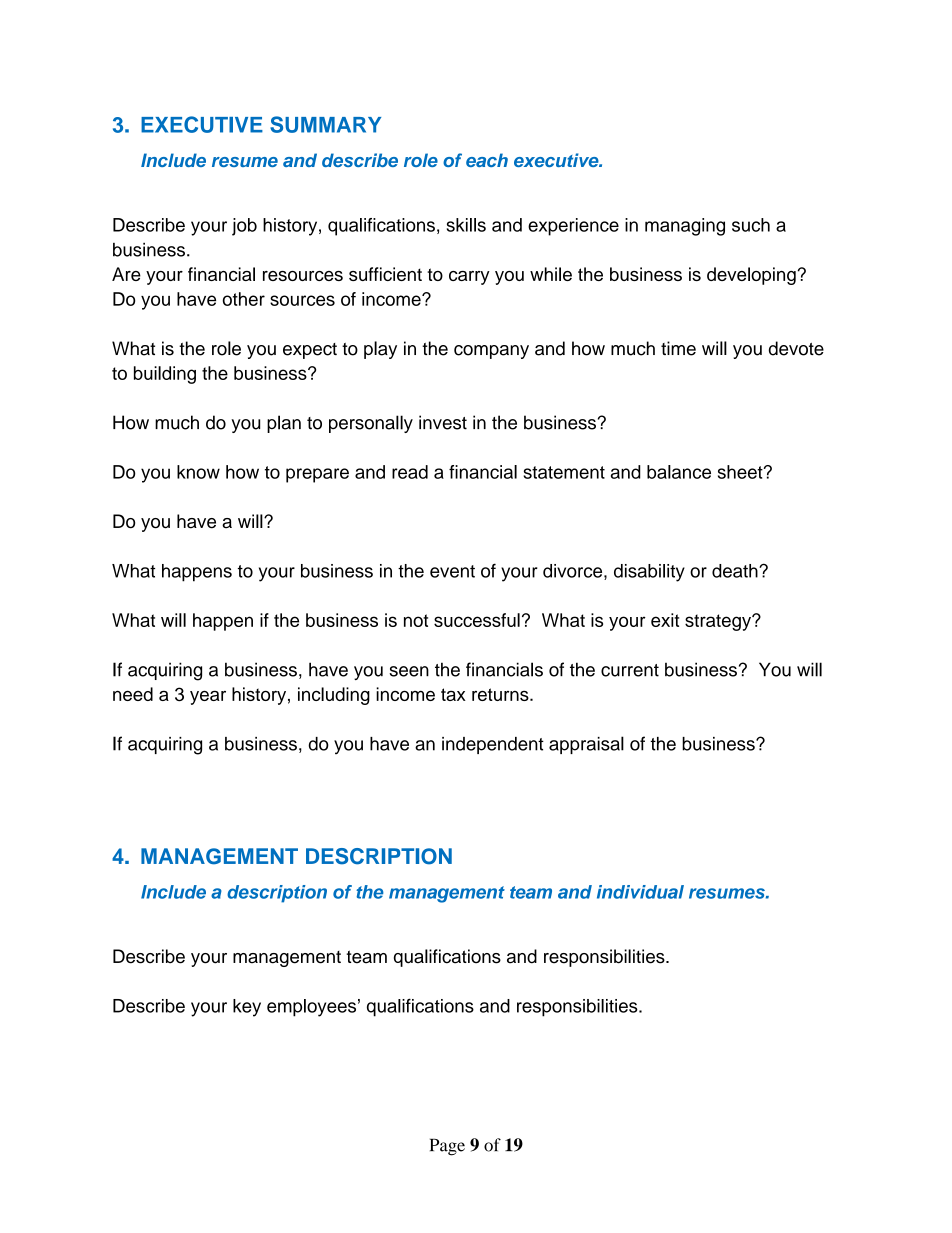 The width and height of the screenshot is (952, 1233). Describe the element at coordinates (477, 620) in the screenshot. I see `successful` at that location.
